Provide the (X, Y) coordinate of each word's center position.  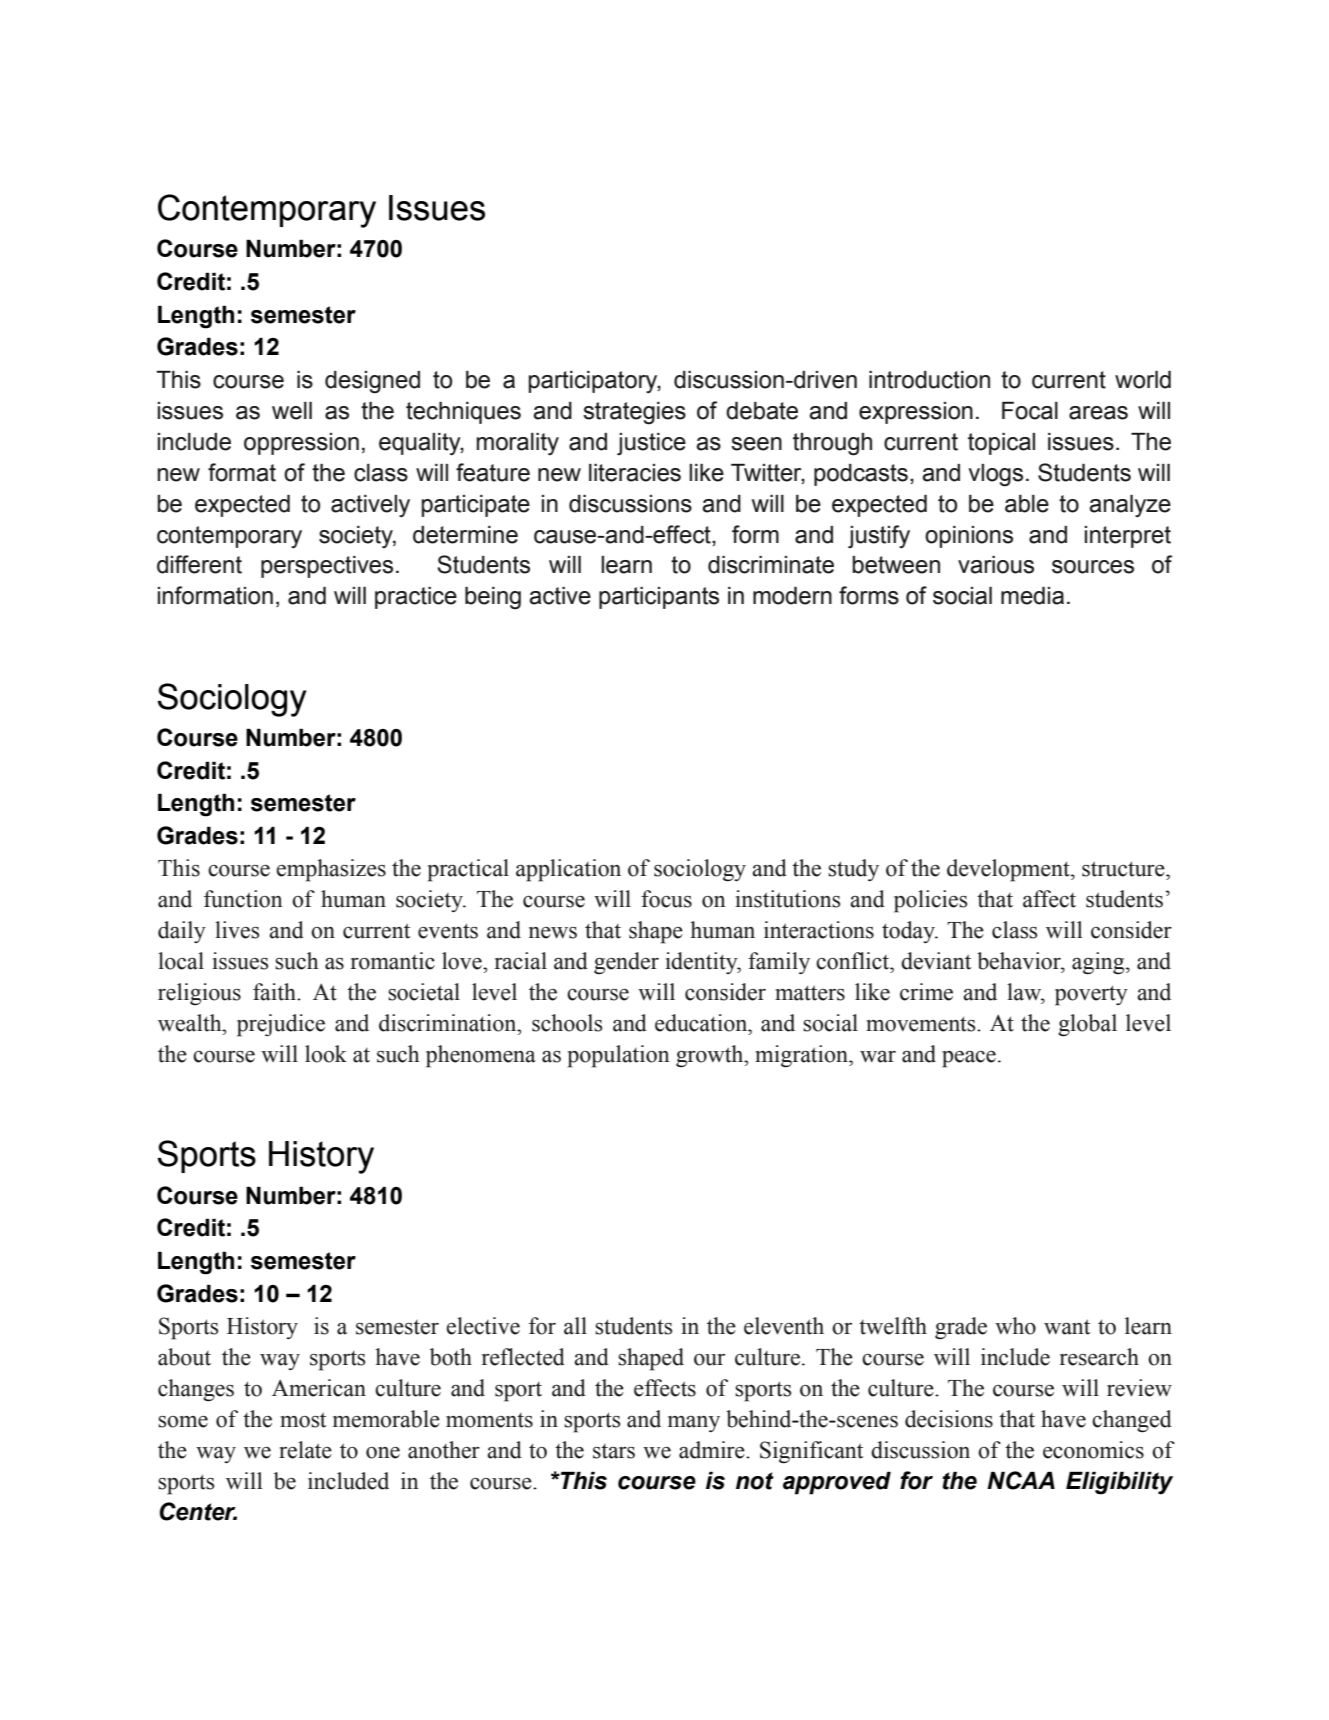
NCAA (1021, 1480)
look (326, 1054)
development (1009, 870)
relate (305, 1450)
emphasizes (331, 870)
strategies (634, 413)
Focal (1030, 411)
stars (614, 1451)
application (568, 870)
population (619, 1056)
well (292, 411)
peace (969, 1059)
